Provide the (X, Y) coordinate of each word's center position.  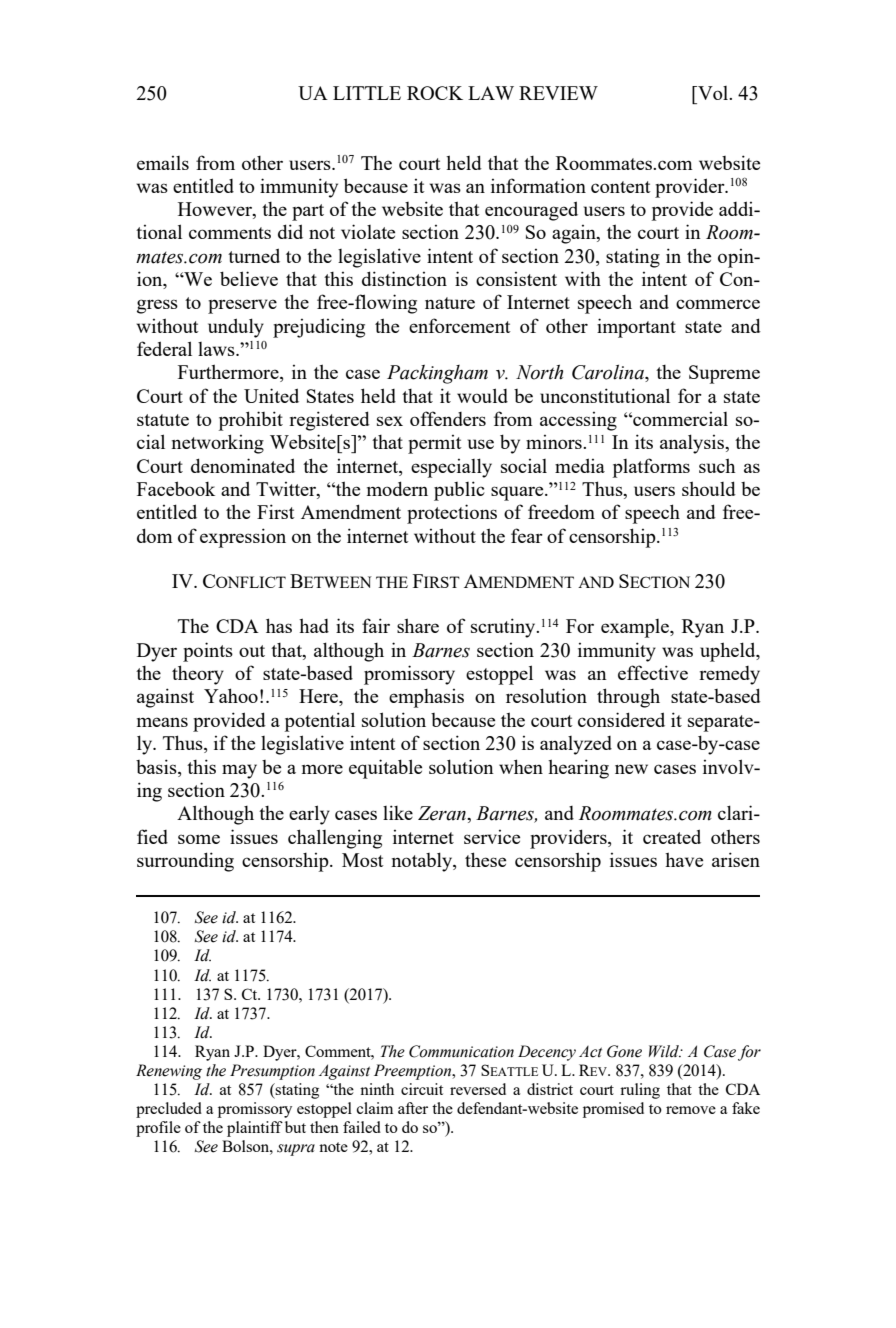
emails (163, 163)
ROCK (435, 93)
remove (691, 1110)
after (413, 1108)
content (621, 187)
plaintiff (255, 1129)
